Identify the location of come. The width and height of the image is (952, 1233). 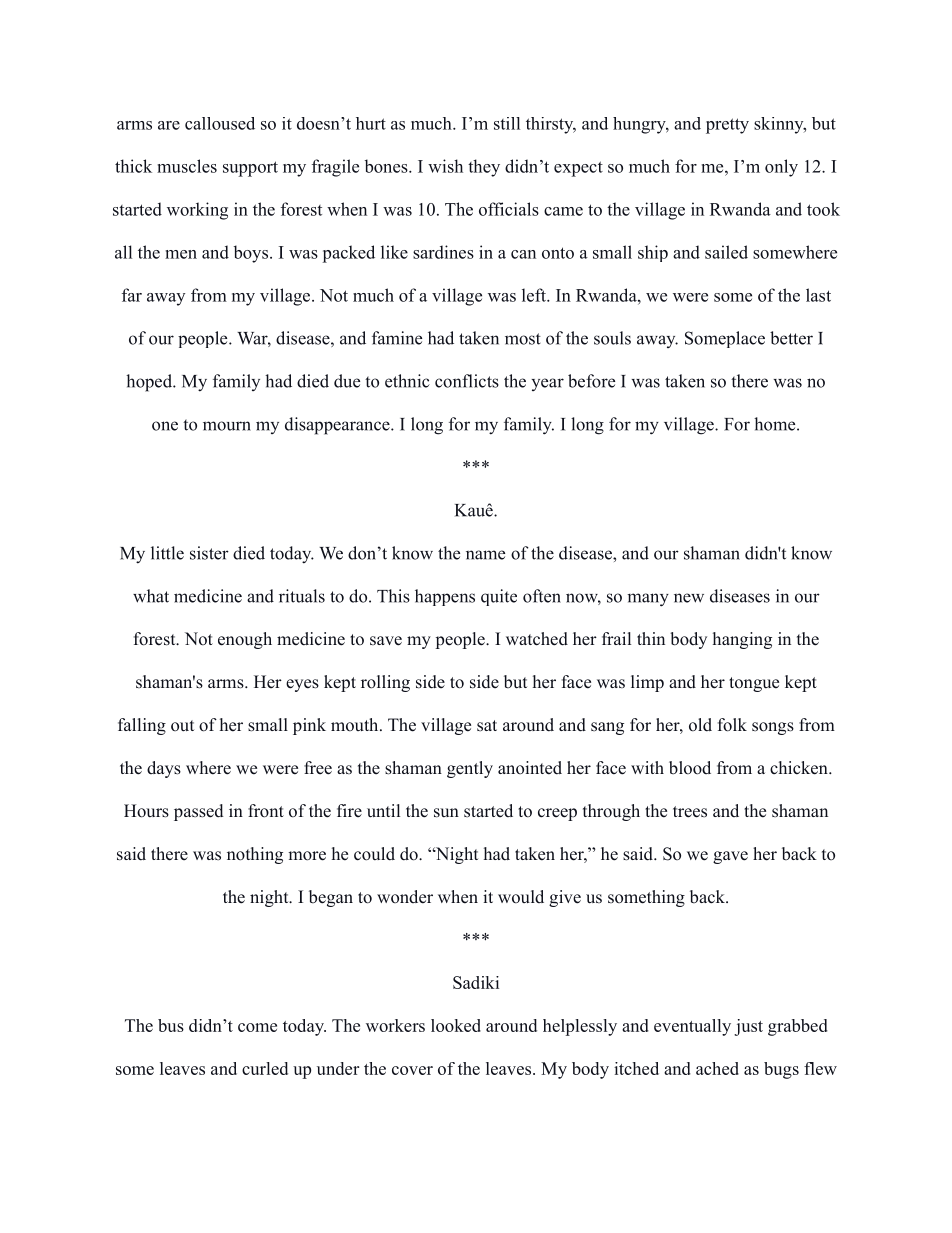
(257, 1027).
